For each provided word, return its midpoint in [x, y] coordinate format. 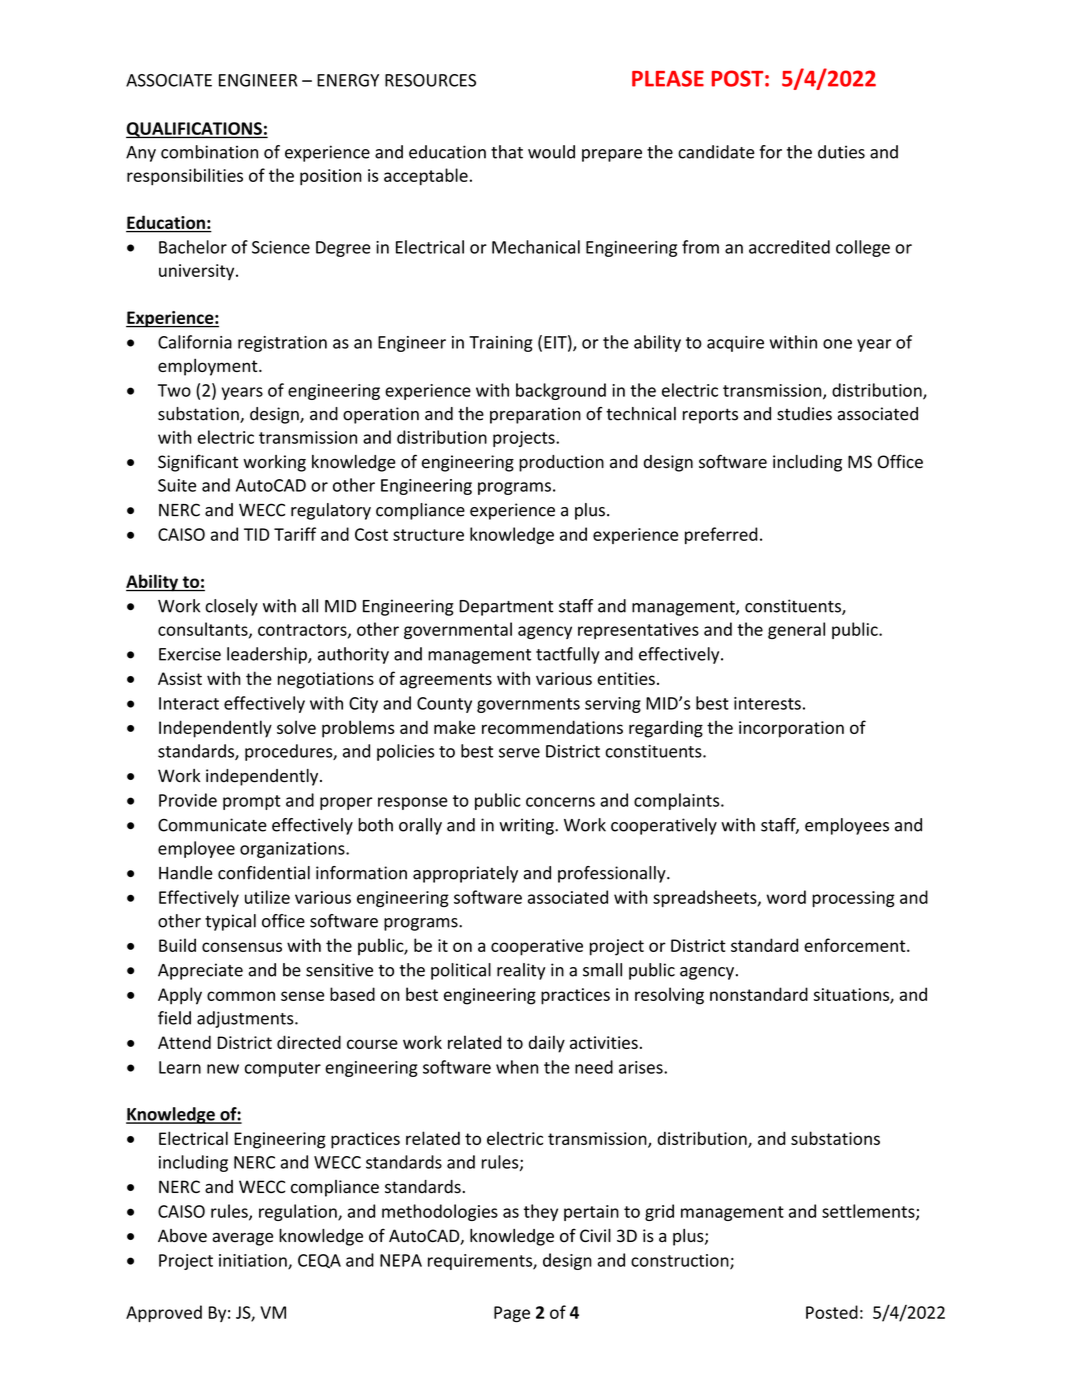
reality [521, 971]
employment [209, 367]
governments [528, 705]
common [241, 996]
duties [841, 152]
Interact [189, 703]
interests [767, 703]
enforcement [856, 945]
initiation [254, 1261]
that [507, 152]
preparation [535, 415]
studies [804, 414]
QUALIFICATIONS [195, 130]
